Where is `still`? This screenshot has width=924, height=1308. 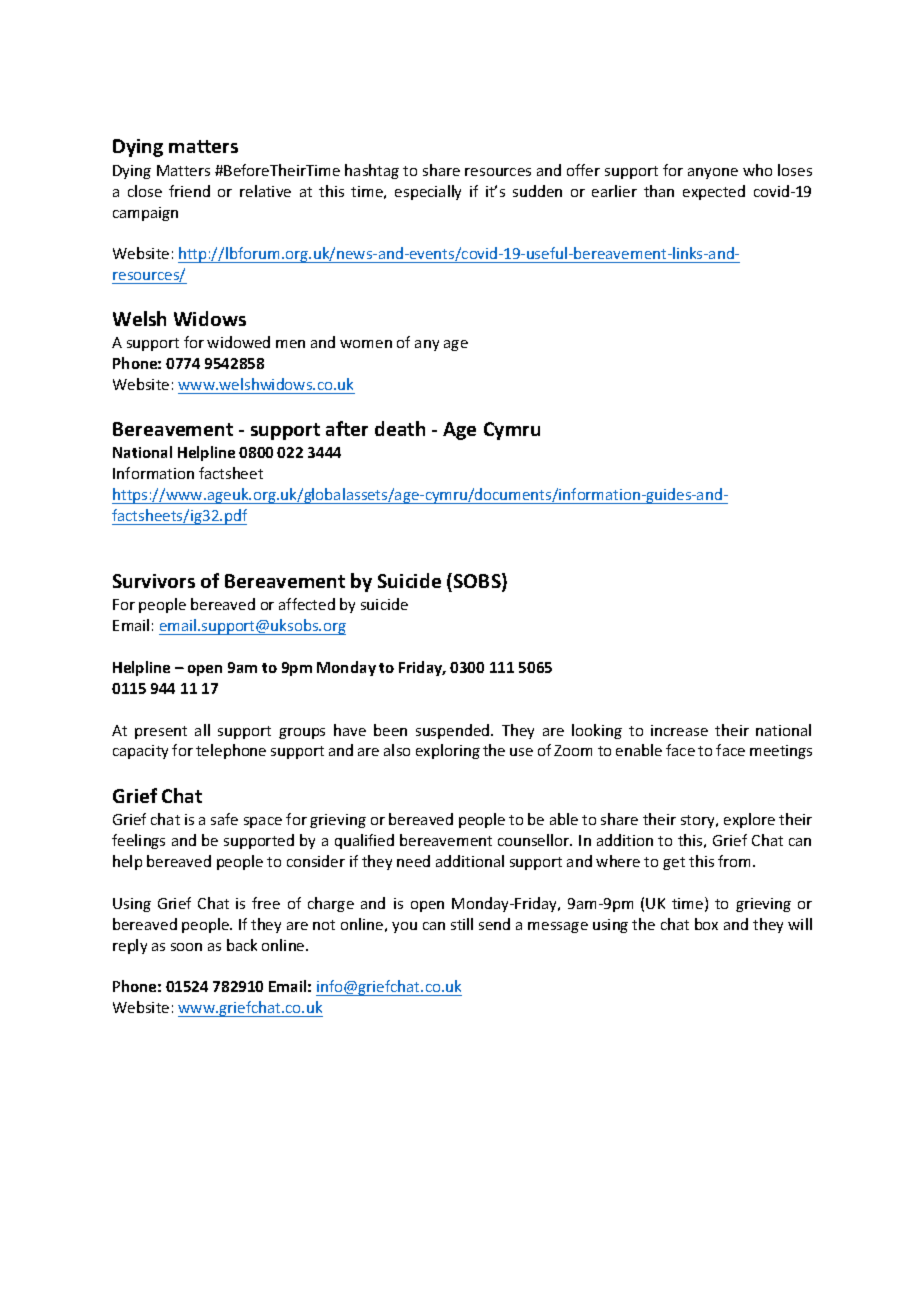 still is located at coordinates (462, 924).
